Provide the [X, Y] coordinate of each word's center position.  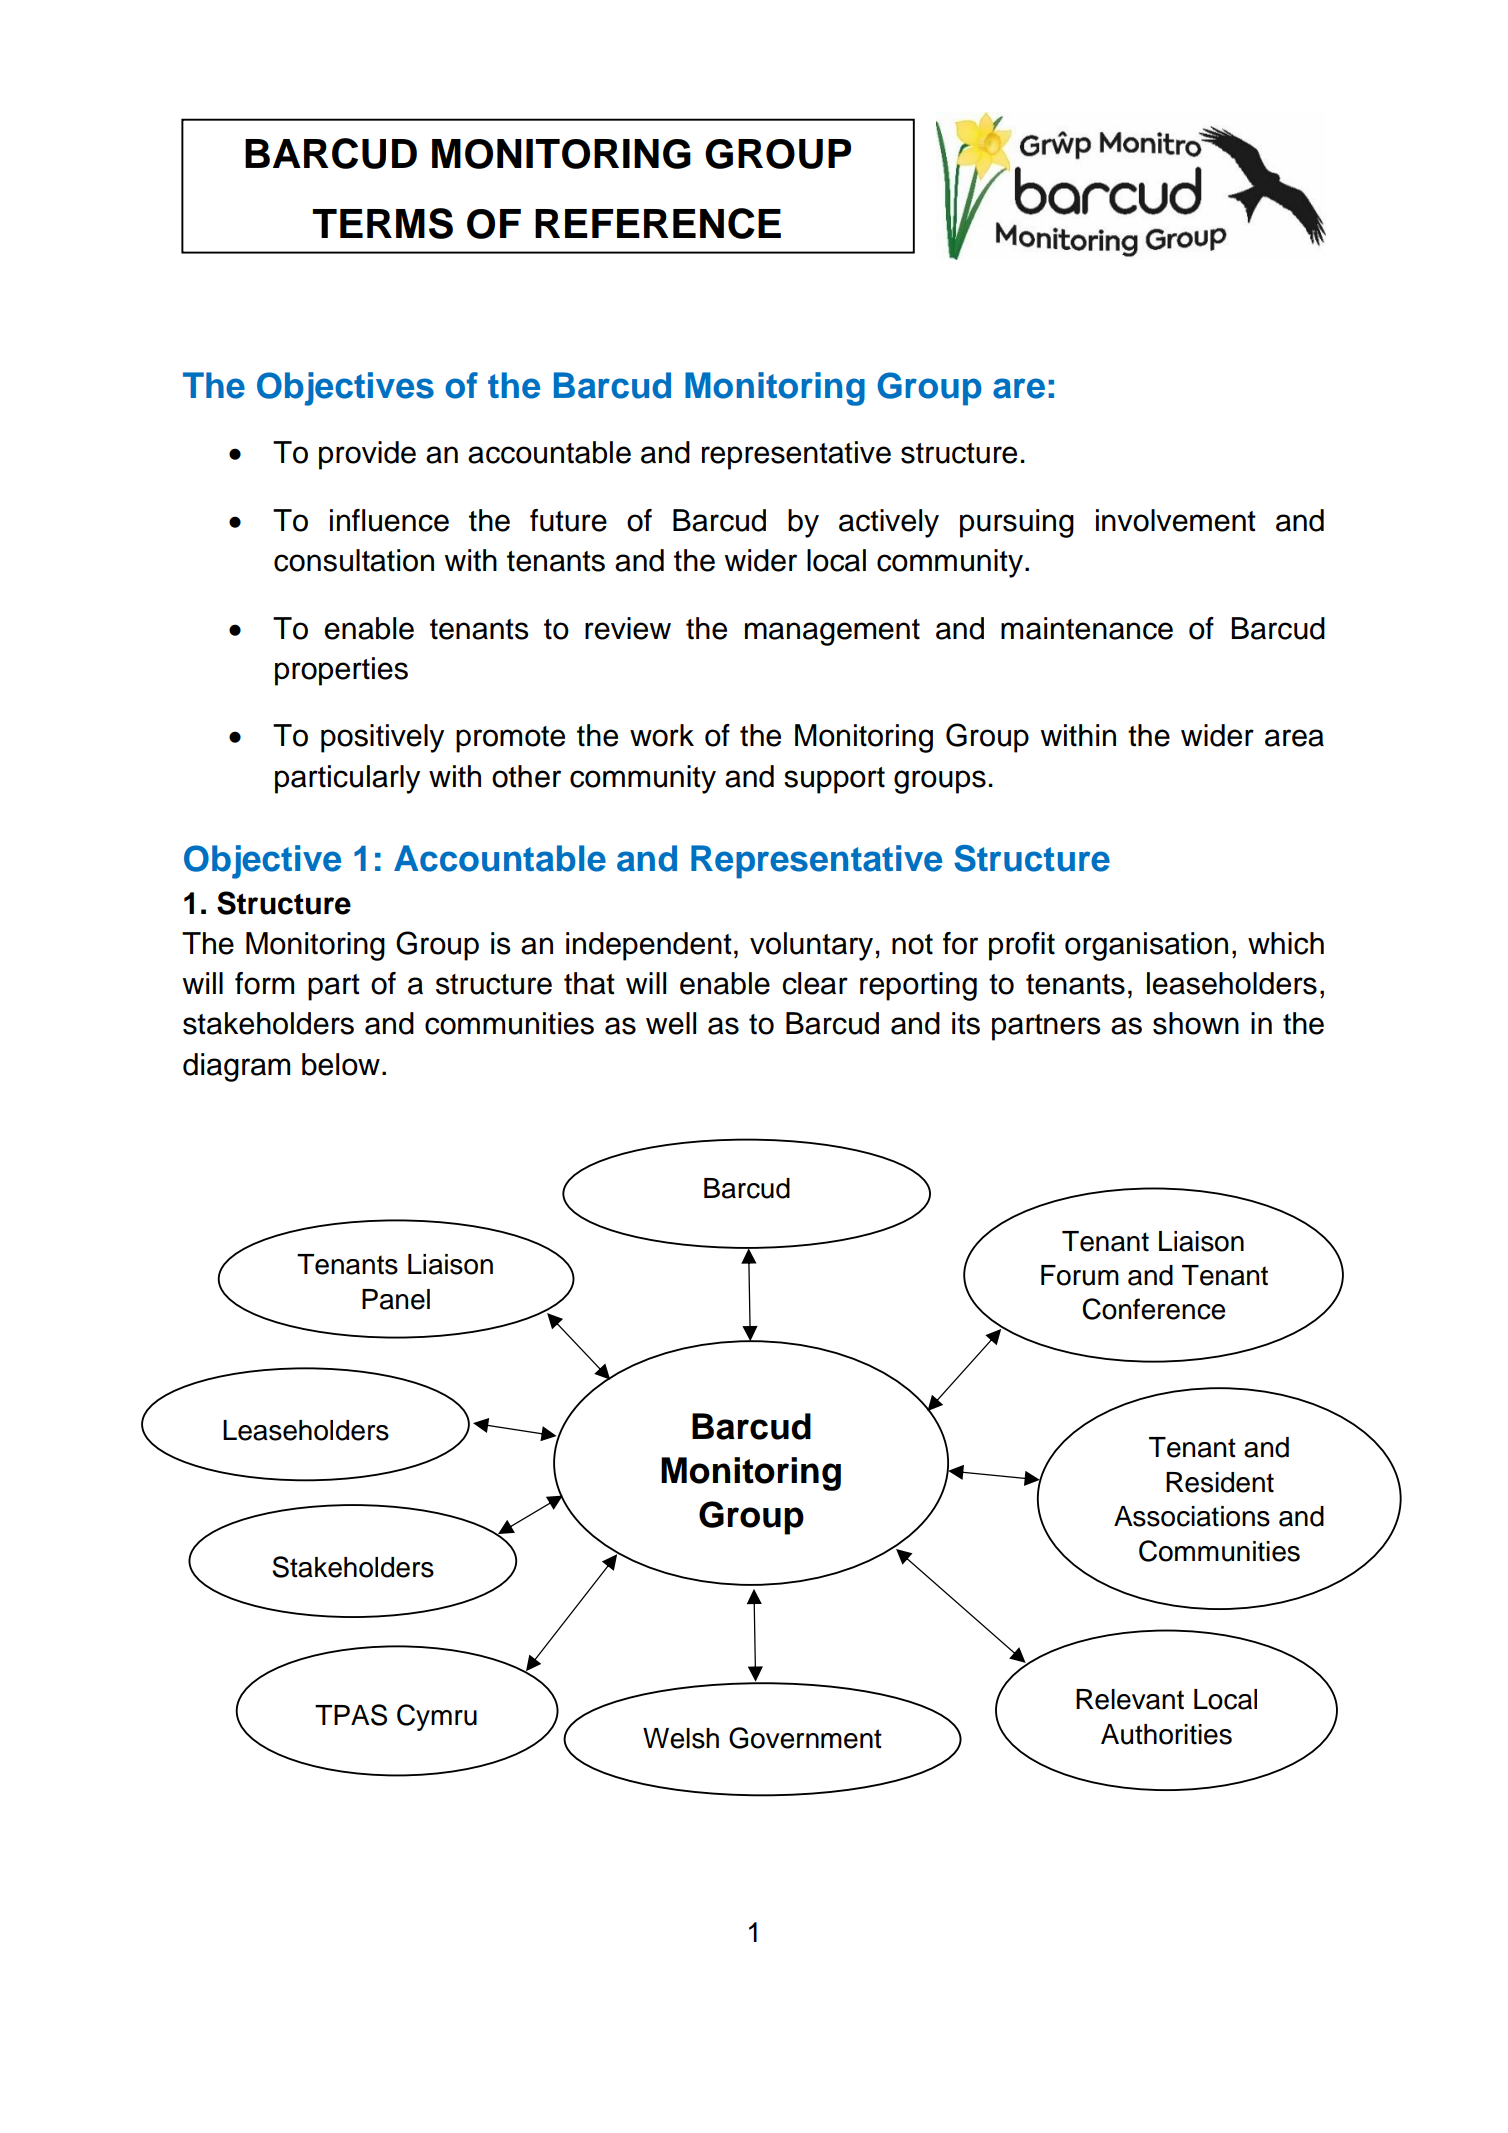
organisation [1146, 946]
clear [815, 983]
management [832, 632]
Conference [1153, 1309]
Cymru [437, 1717]
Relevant [1130, 1699]
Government [805, 1738]
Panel [396, 1299]
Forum [1080, 1275]
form [264, 983]
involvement [1176, 520]
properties [341, 671]
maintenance [1087, 628]
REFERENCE [658, 223]
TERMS [382, 223]
